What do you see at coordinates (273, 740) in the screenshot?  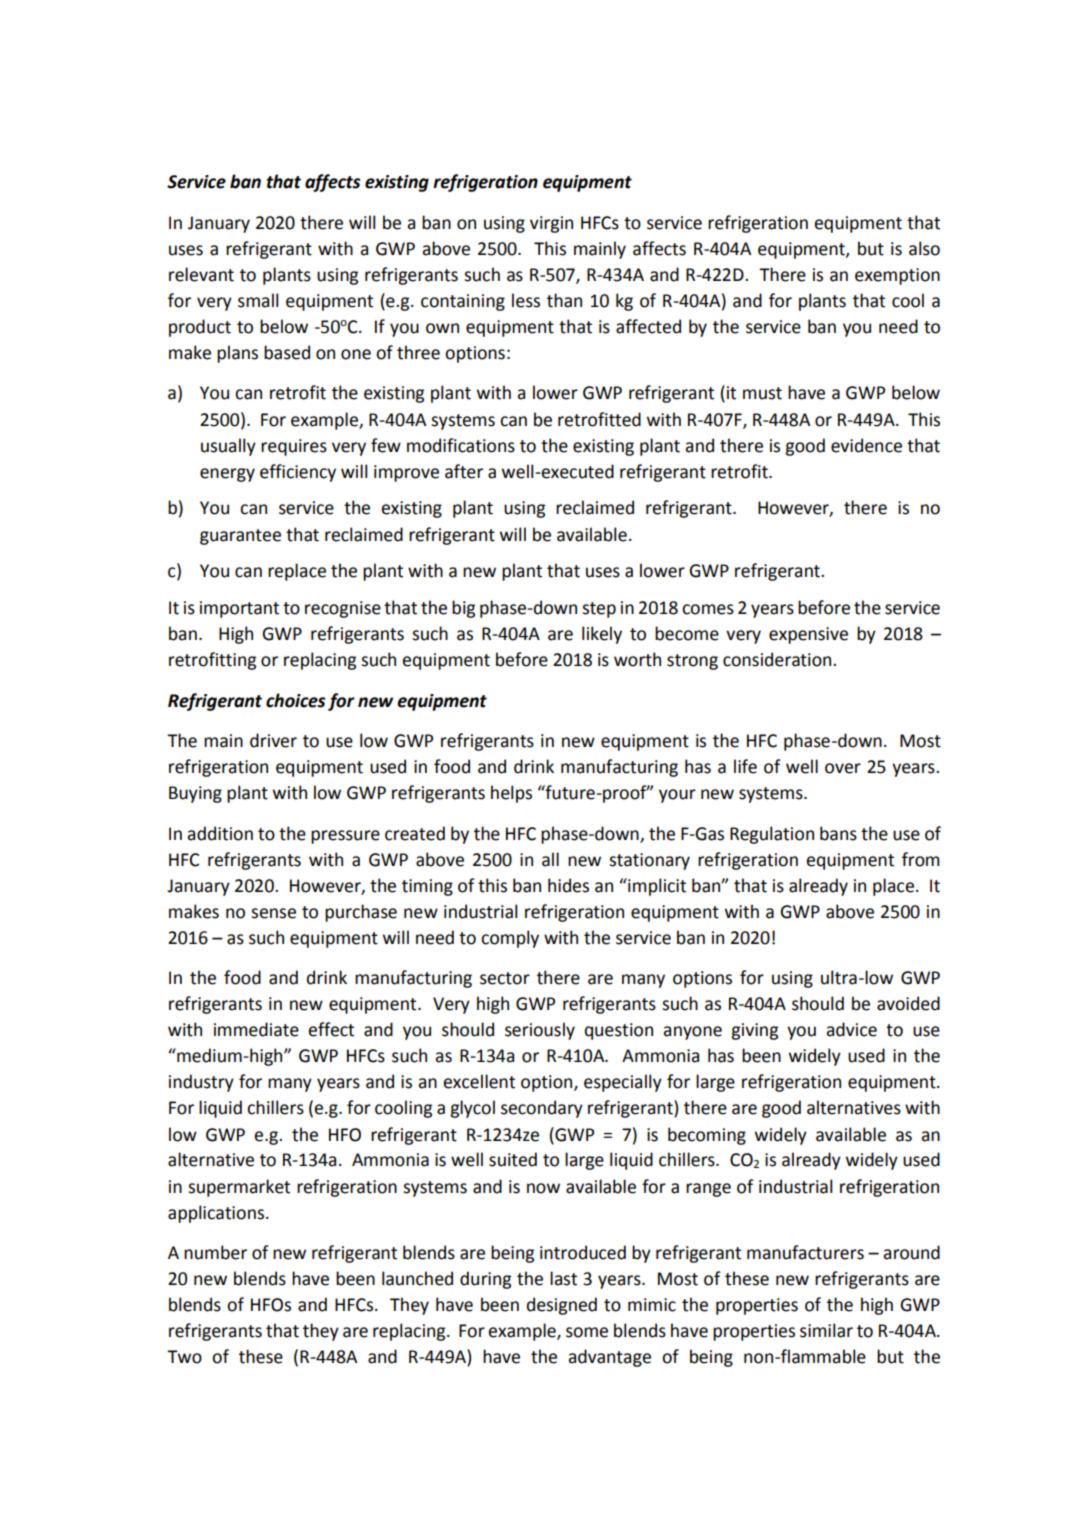 I see `driver` at bounding box center [273, 740].
